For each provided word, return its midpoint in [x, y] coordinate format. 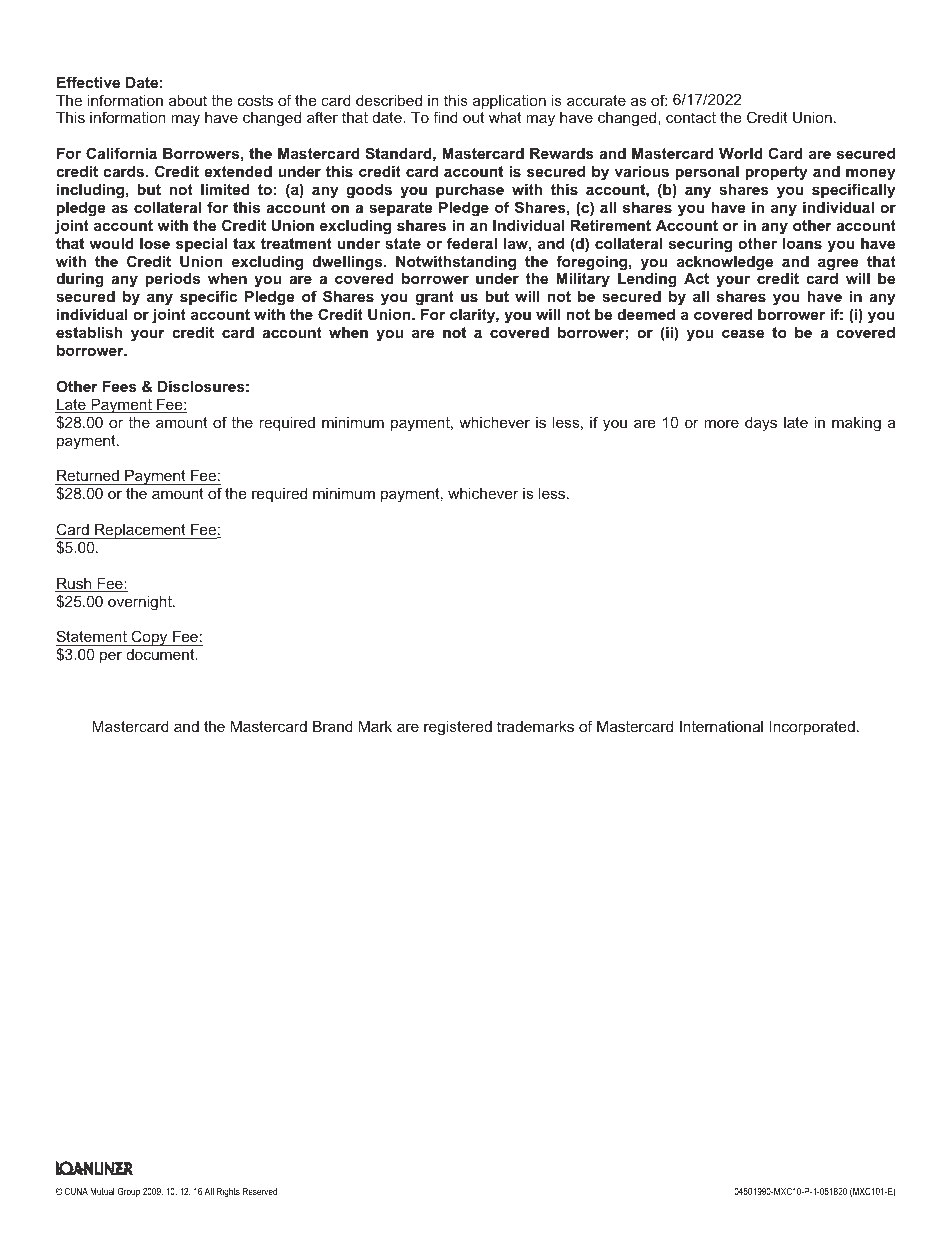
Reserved [260, 1191]
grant [434, 298]
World [741, 153]
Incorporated [812, 728]
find [445, 117]
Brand [333, 726]
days [761, 424]
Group [128, 1192]
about [188, 100]
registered [458, 728]
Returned [88, 477]
